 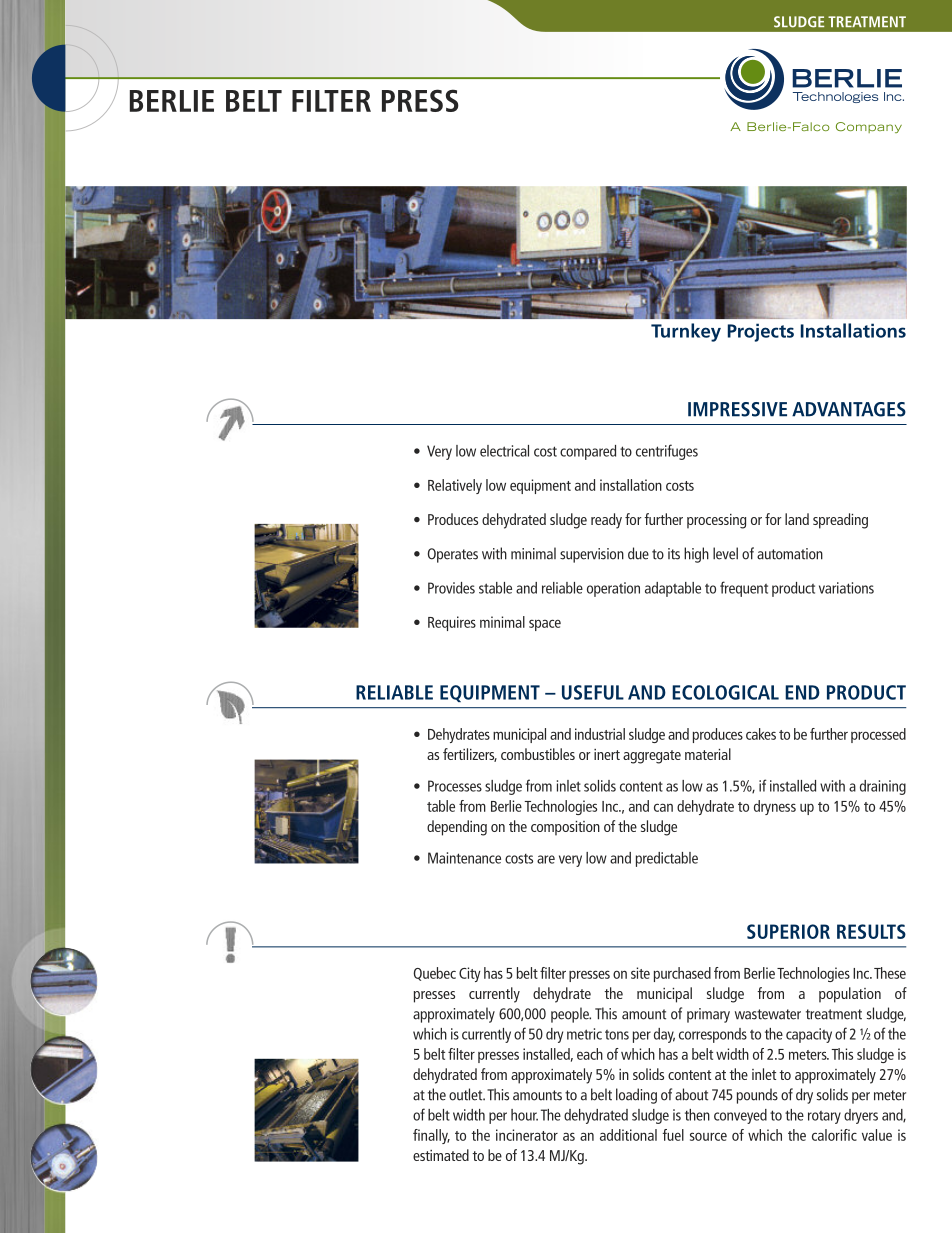 I want to click on calorific, so click(x=834, y=1135).
